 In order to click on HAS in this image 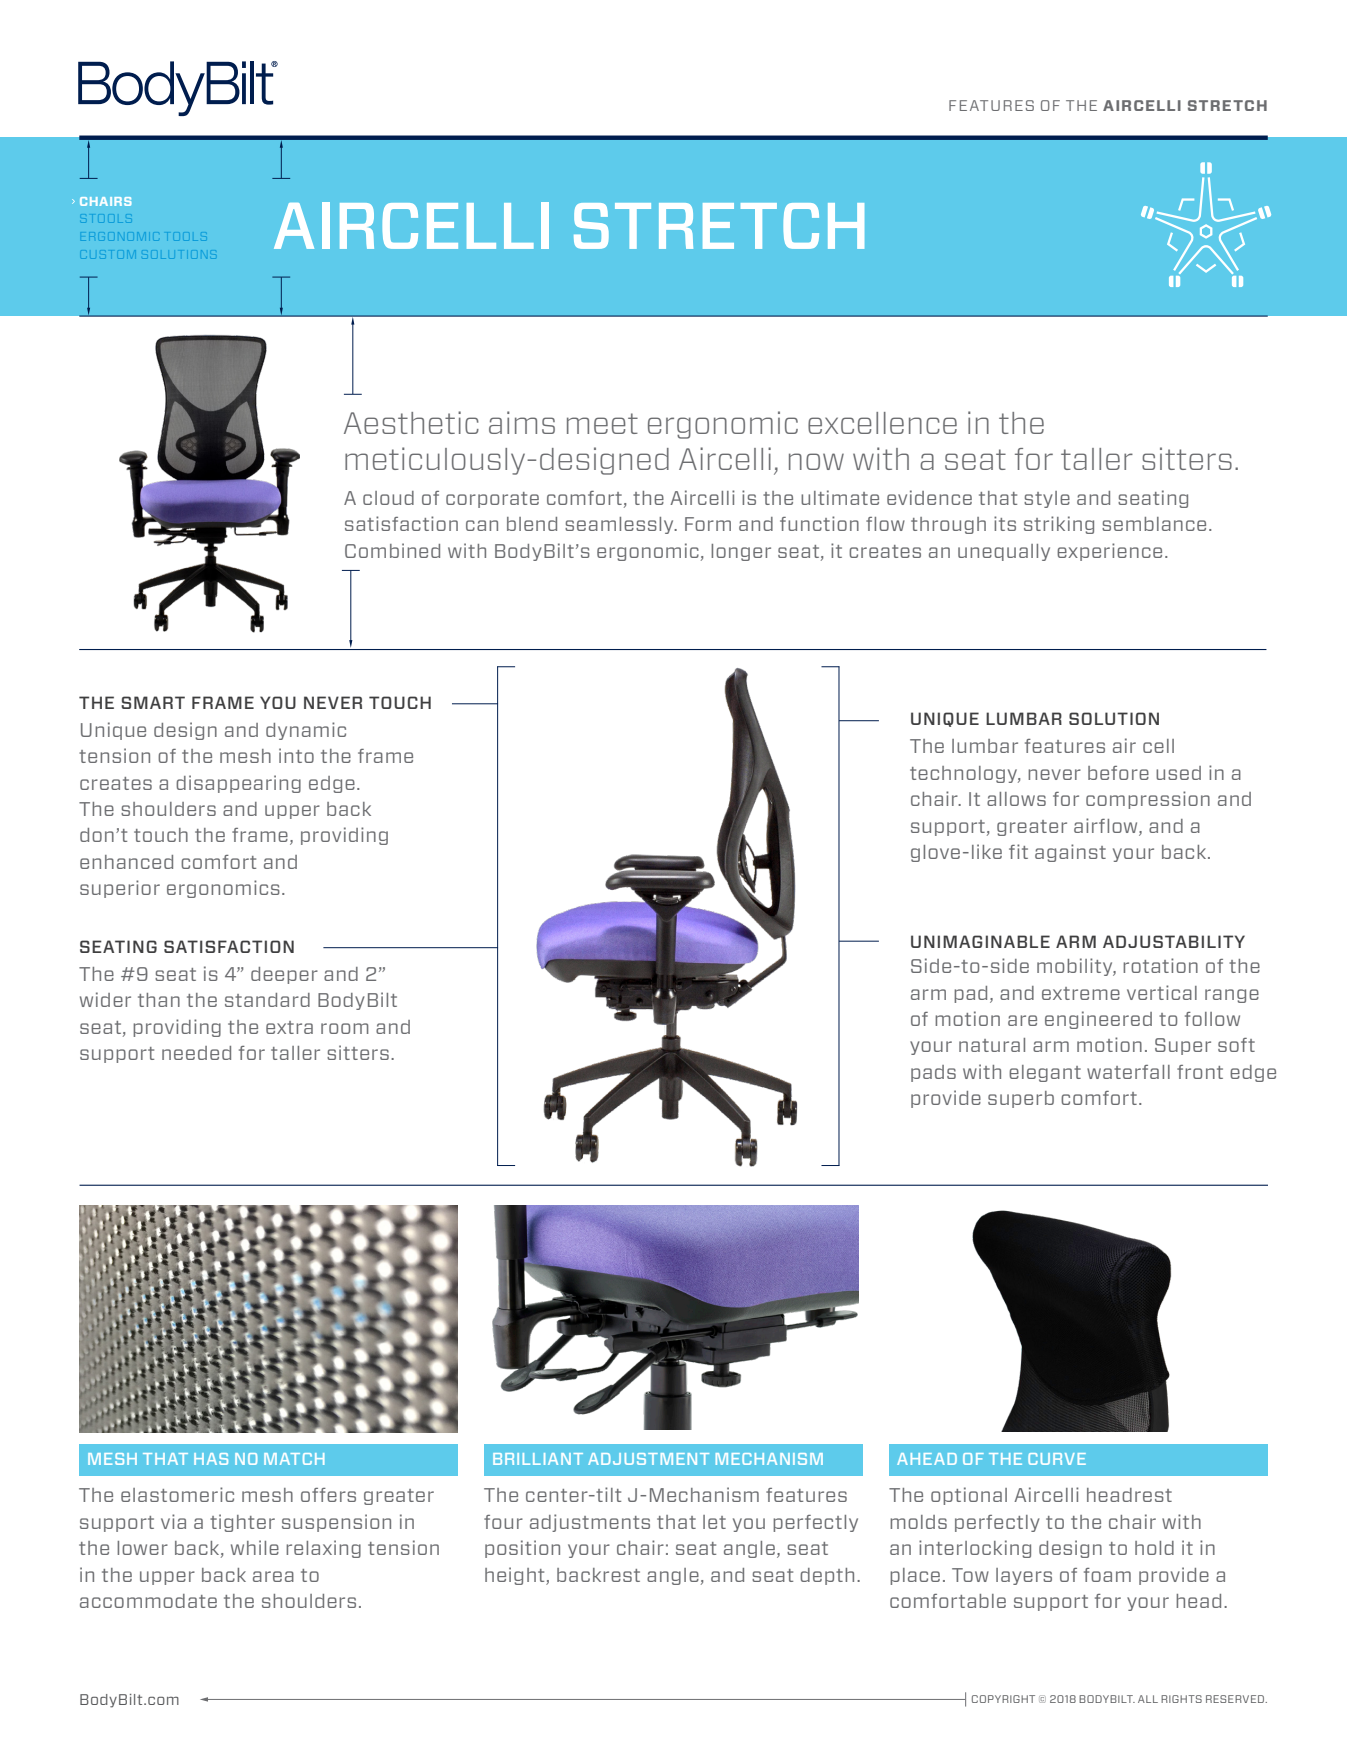, I will do `click(211, 1459)`.
